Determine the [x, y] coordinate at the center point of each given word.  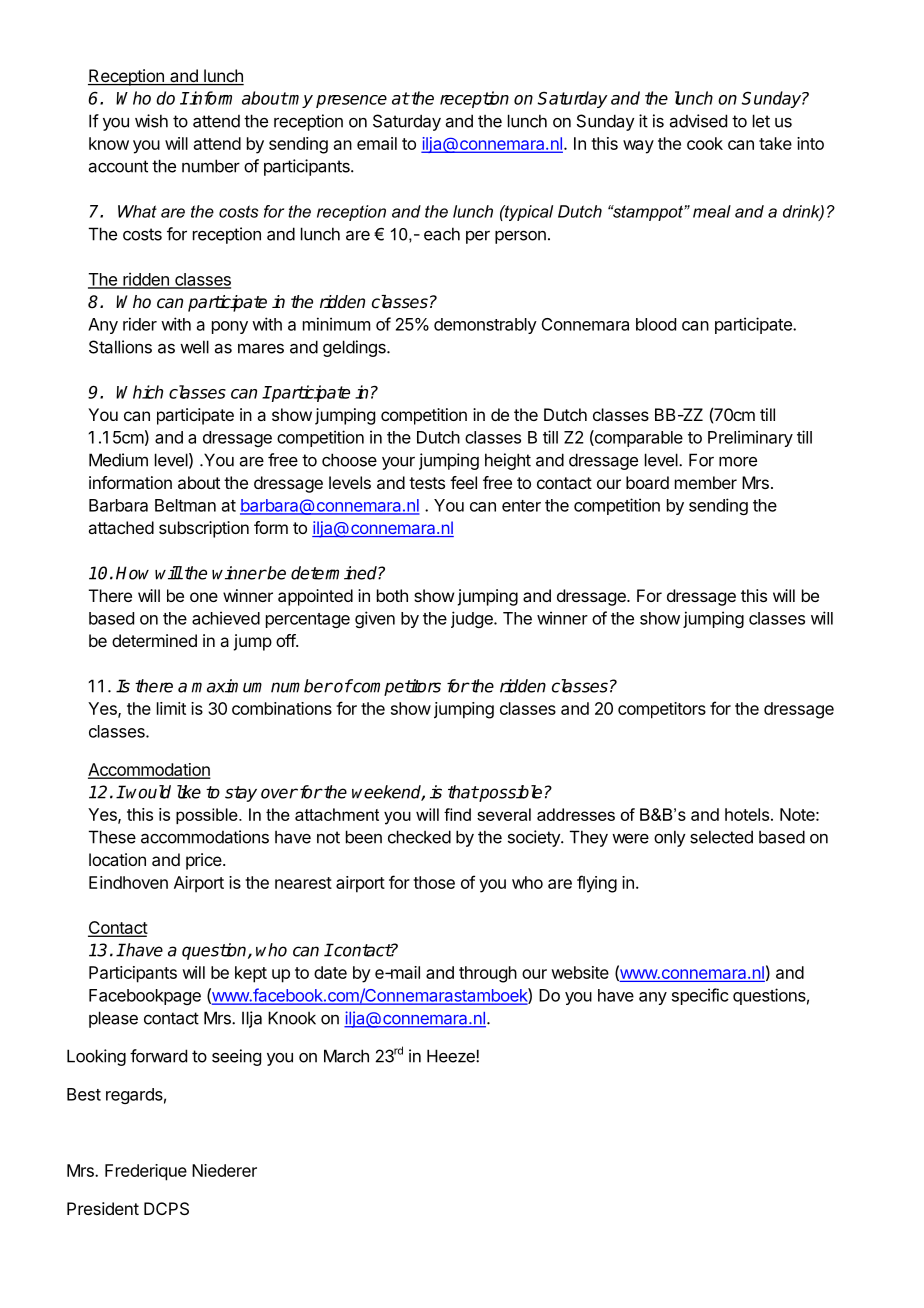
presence [351, 101]
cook [705, 143]
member [706, 482]
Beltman [185, 505]
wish [151, 121]
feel [463, 482]
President [103, 1208]
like [189, 792]
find [457, 814]
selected [721, 837]
